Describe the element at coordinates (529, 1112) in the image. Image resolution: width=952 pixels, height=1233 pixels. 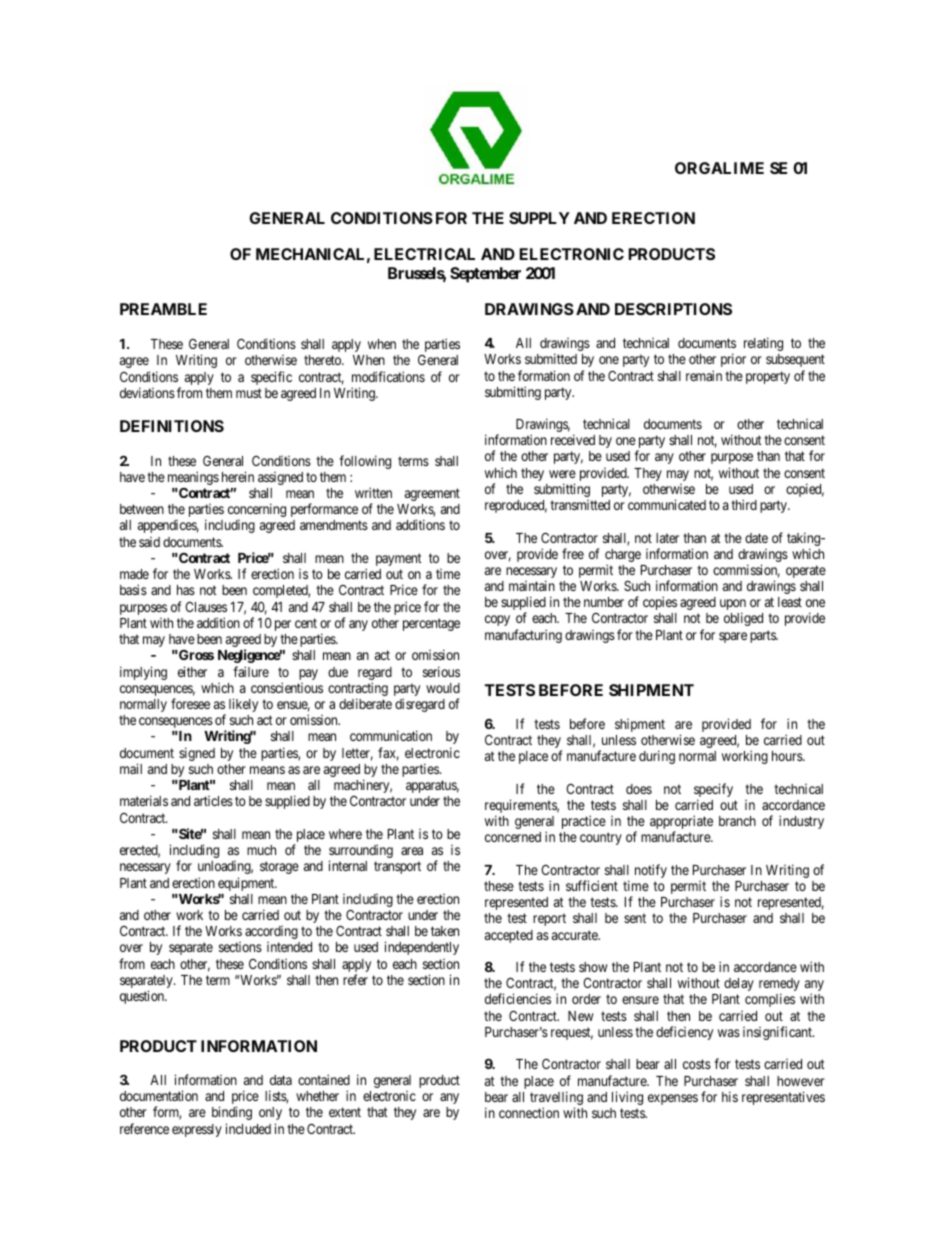
I see `connection` at that location.
